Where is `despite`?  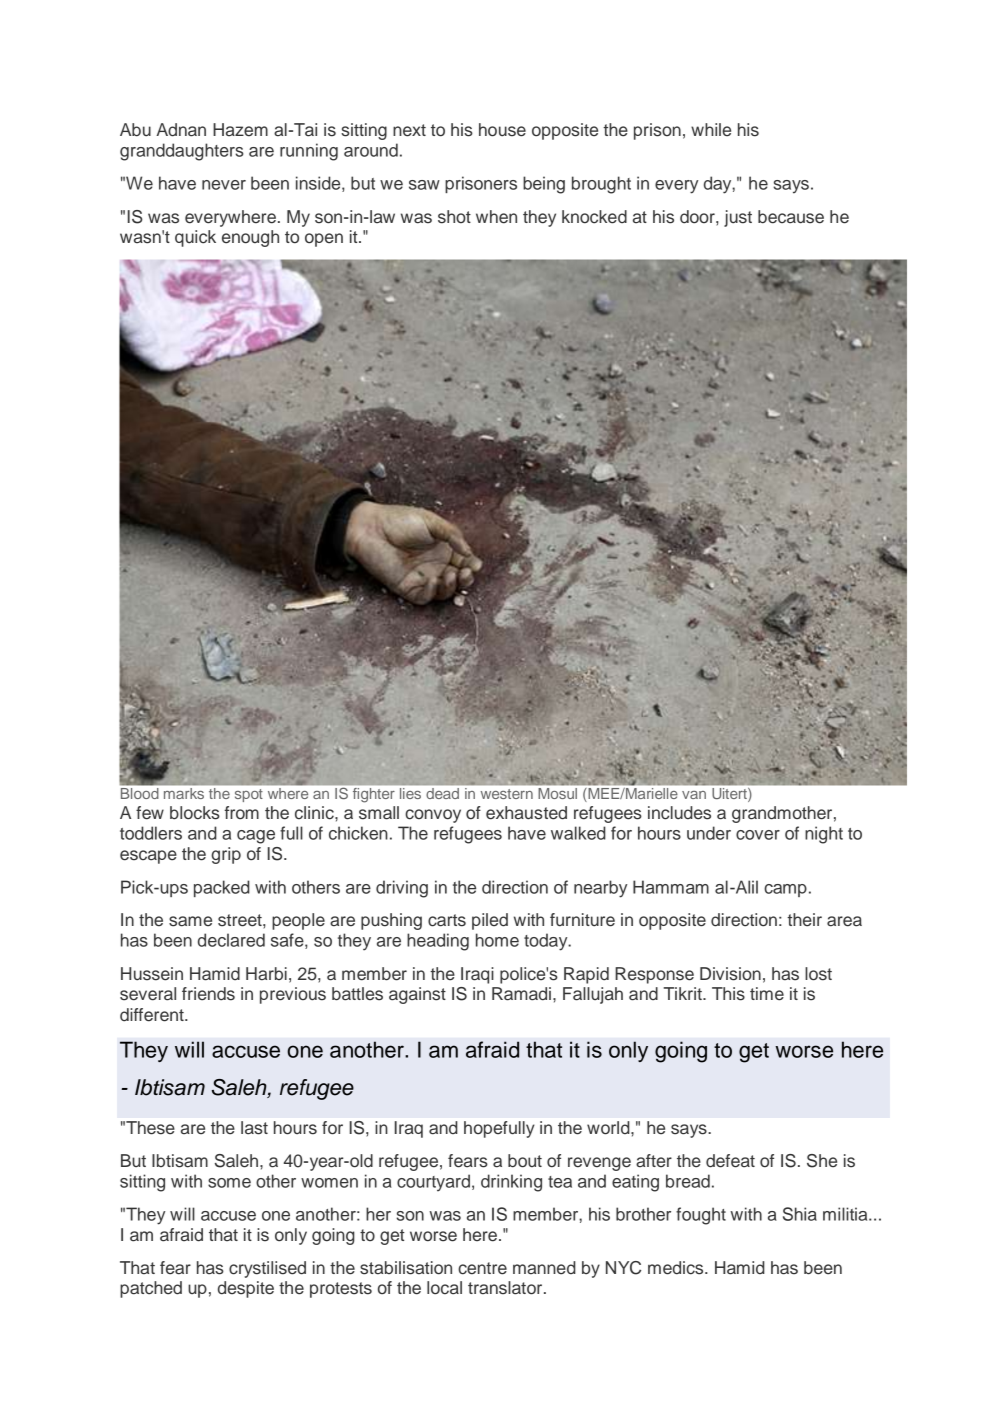 despite is located at coordinates (246, 1289).
